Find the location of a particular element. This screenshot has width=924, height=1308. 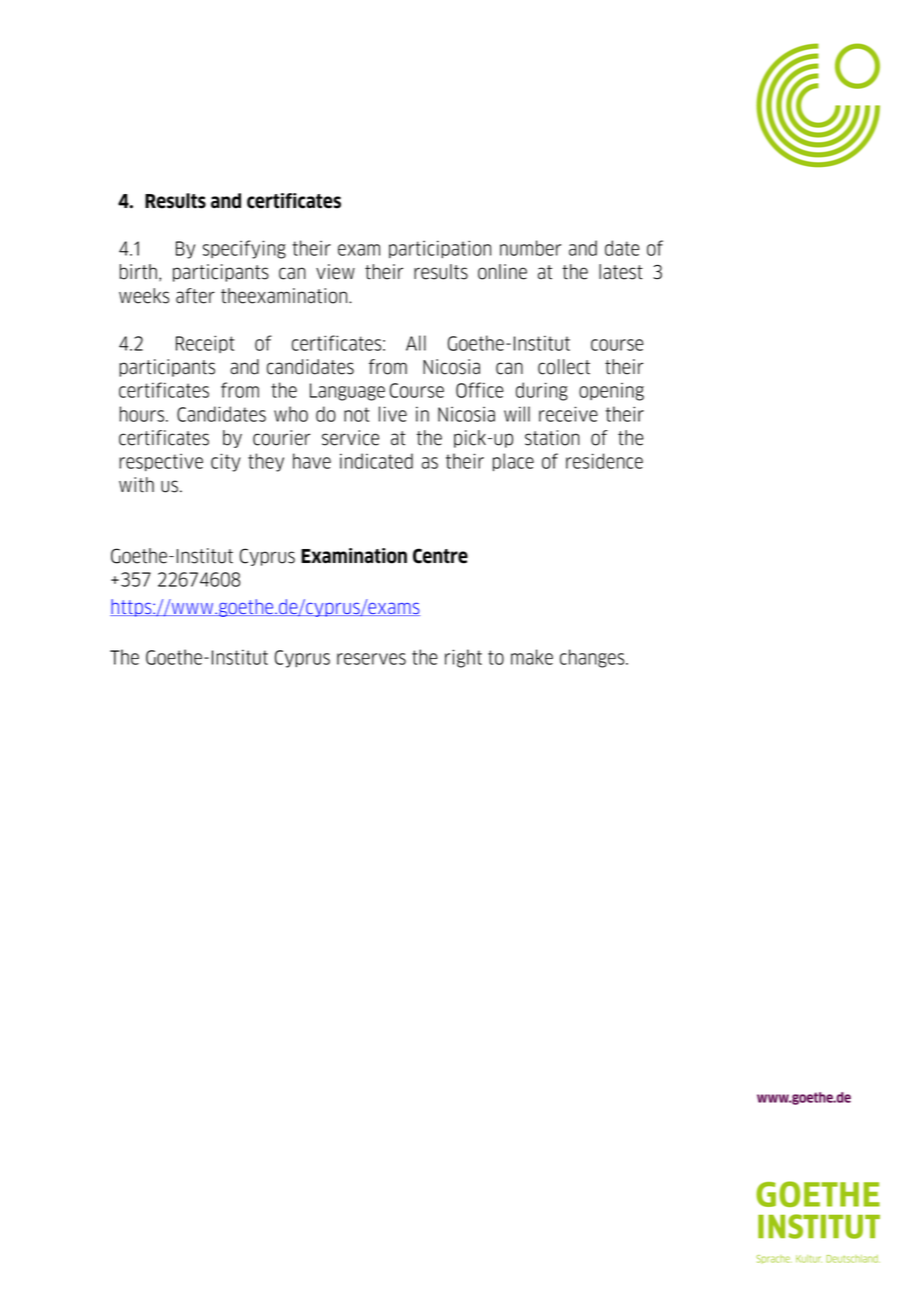

number is located at coordinates (530, 248).
